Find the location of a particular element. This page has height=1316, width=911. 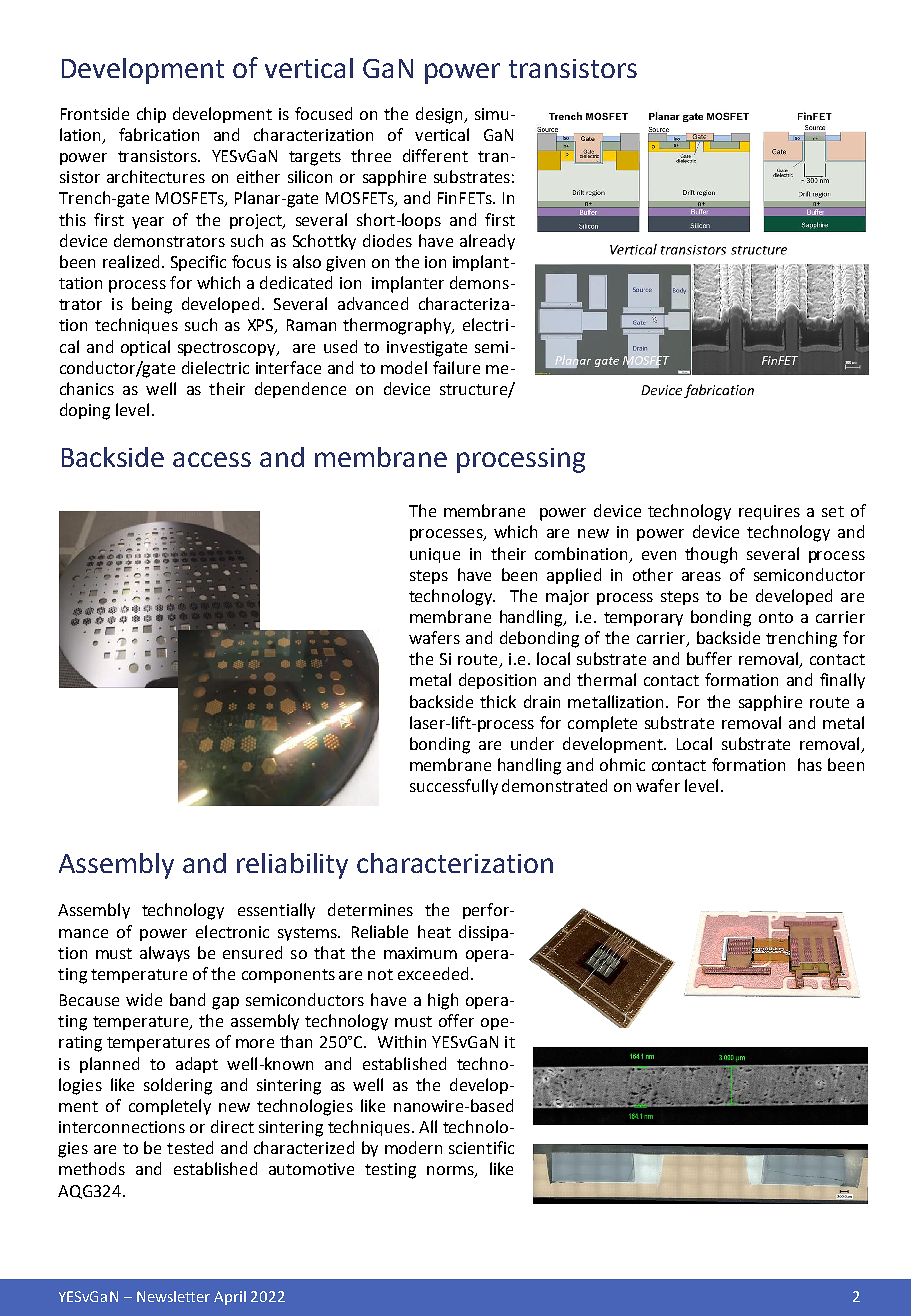

requires is located at coordinates (769, 512).
